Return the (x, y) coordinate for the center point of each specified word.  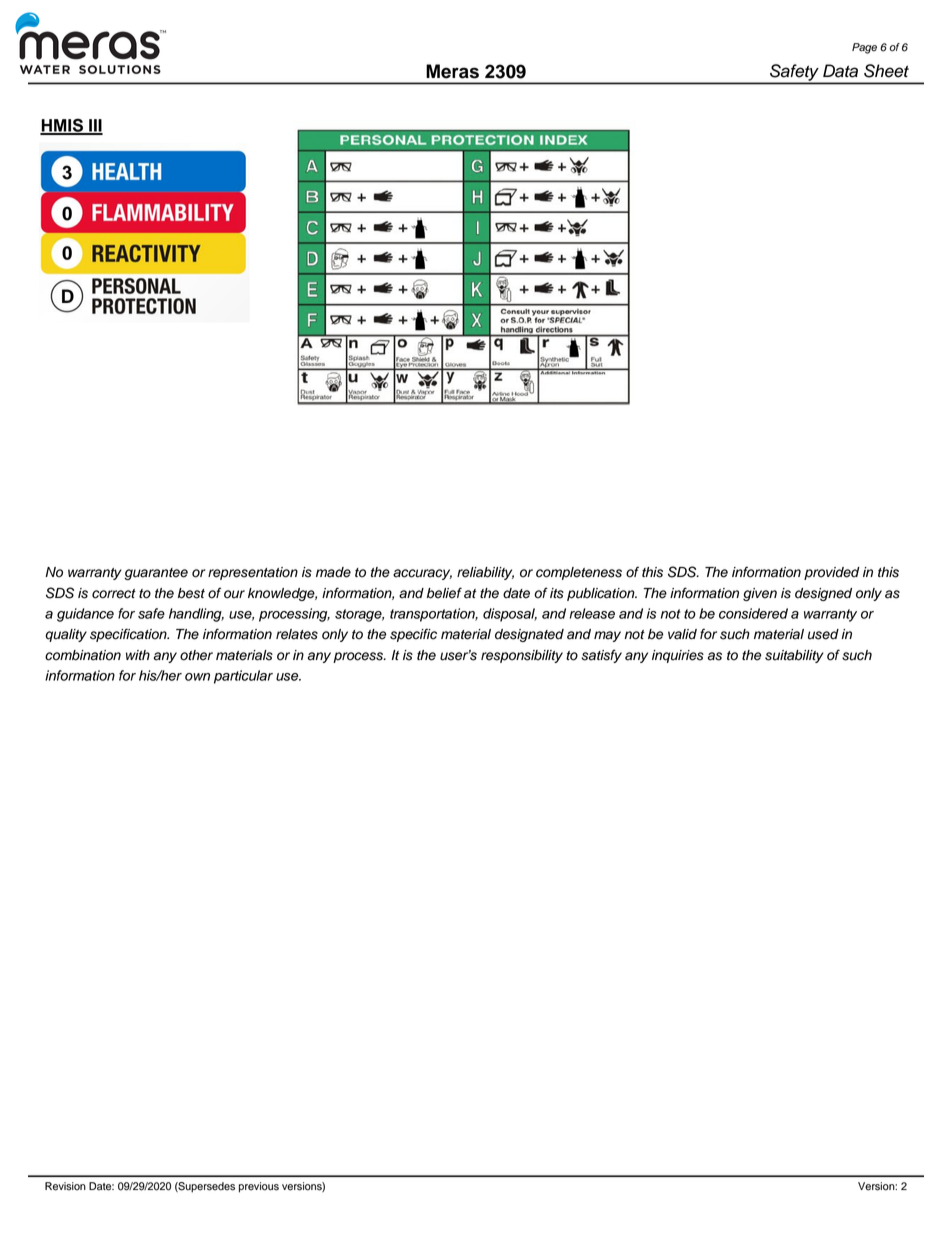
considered (753, 613)
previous (259, 1187)
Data (840, 71)
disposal (510, 615)
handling (196, 615)
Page (864, 48)
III (95, 126)
